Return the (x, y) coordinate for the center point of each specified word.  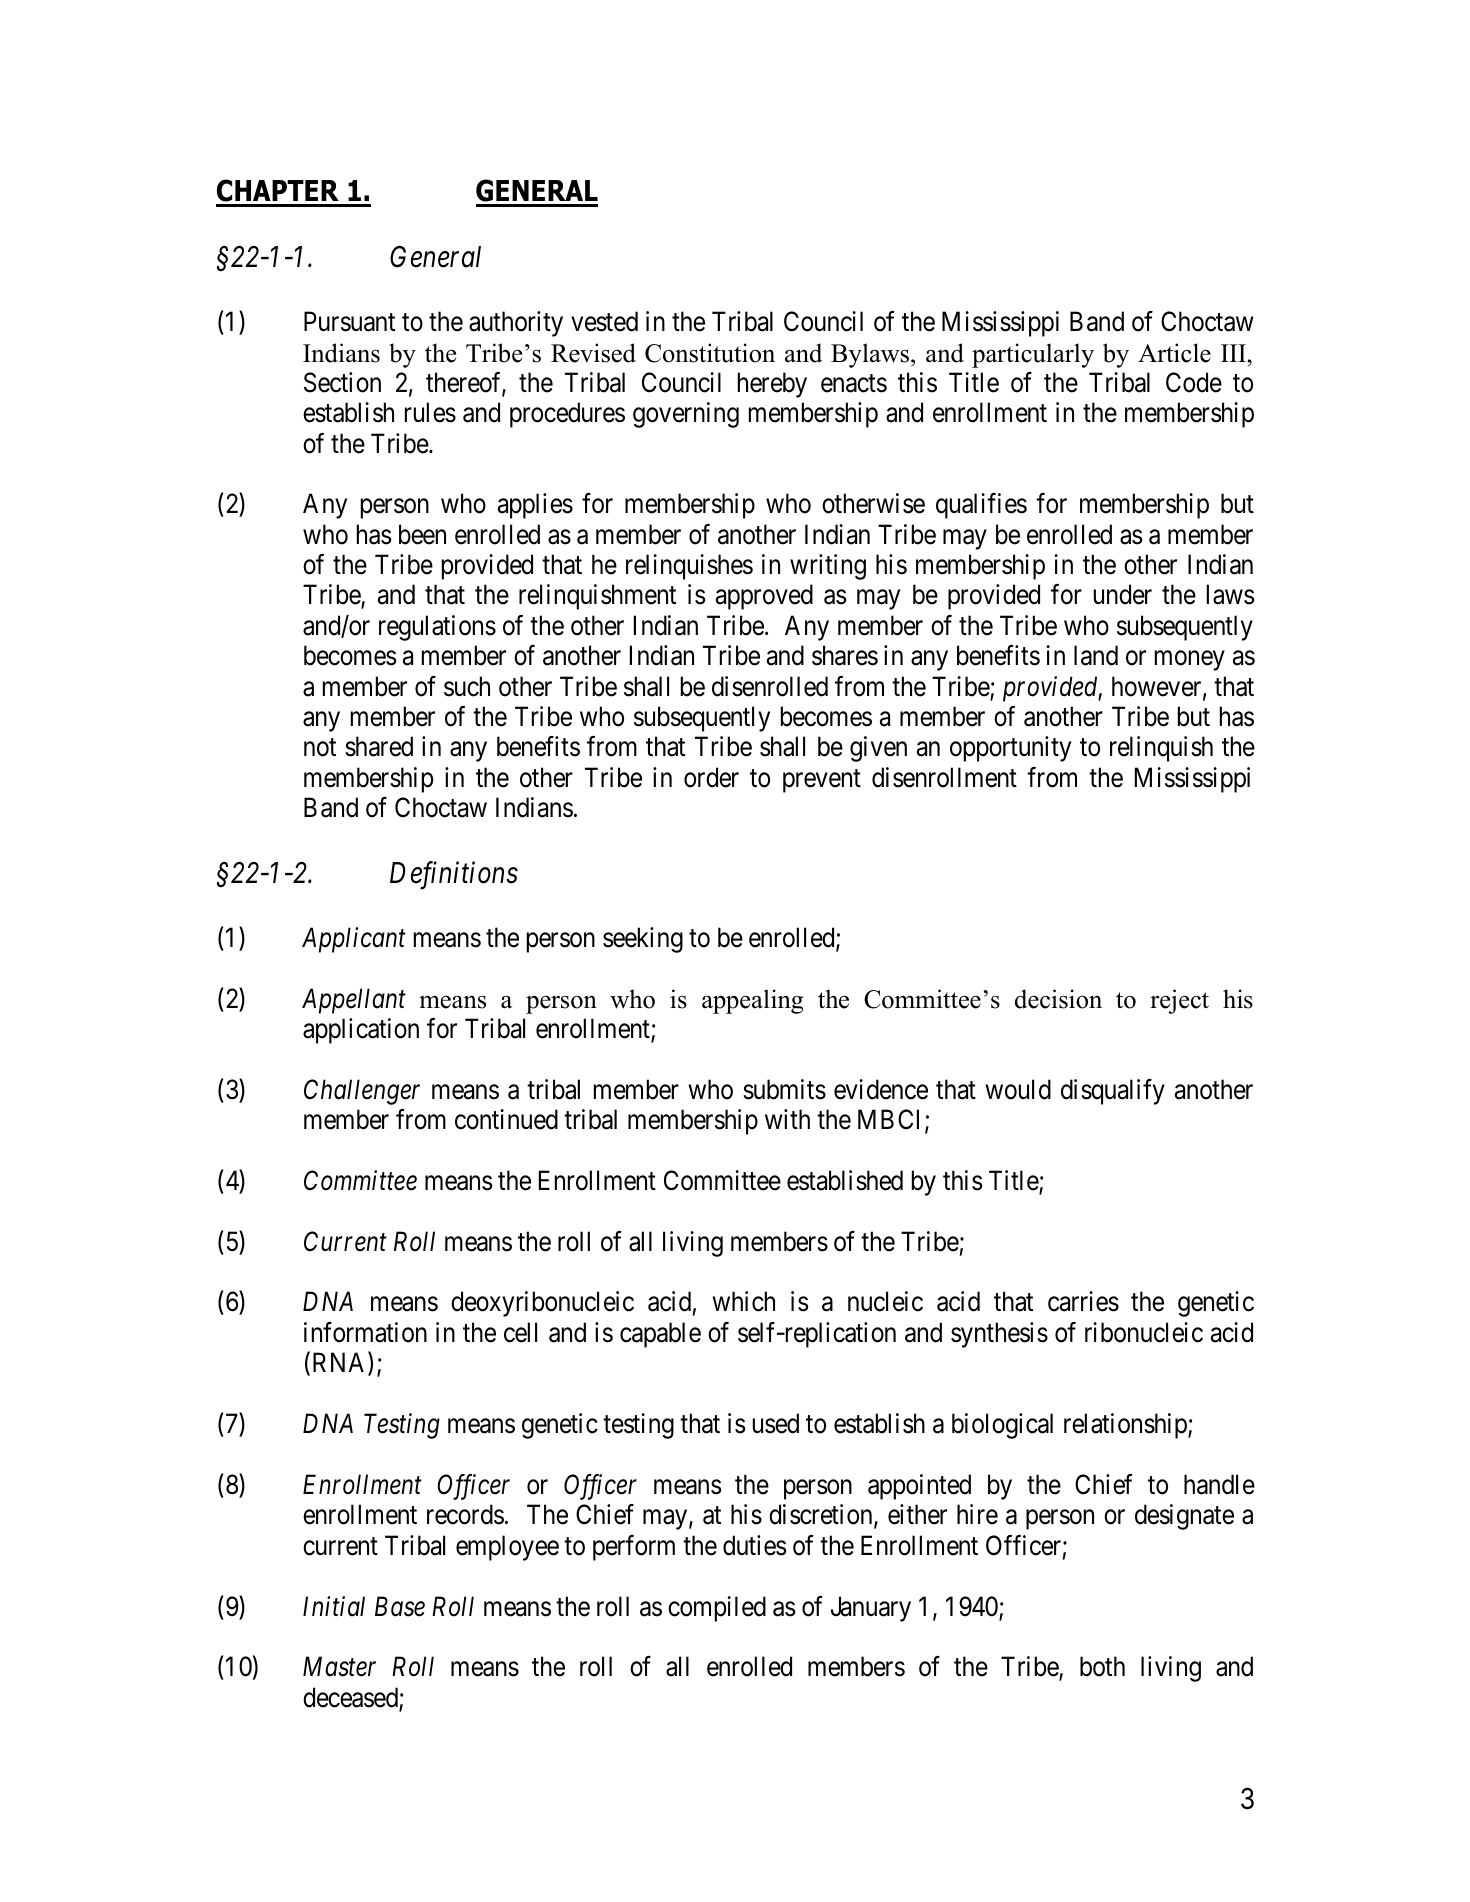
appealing (752, 1001)
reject (1179, 1001)
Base (400, 1606)
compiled (717, 1609)
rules (430, 412)
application (361, 1031)
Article (1174, 353)
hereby (772, 385)
